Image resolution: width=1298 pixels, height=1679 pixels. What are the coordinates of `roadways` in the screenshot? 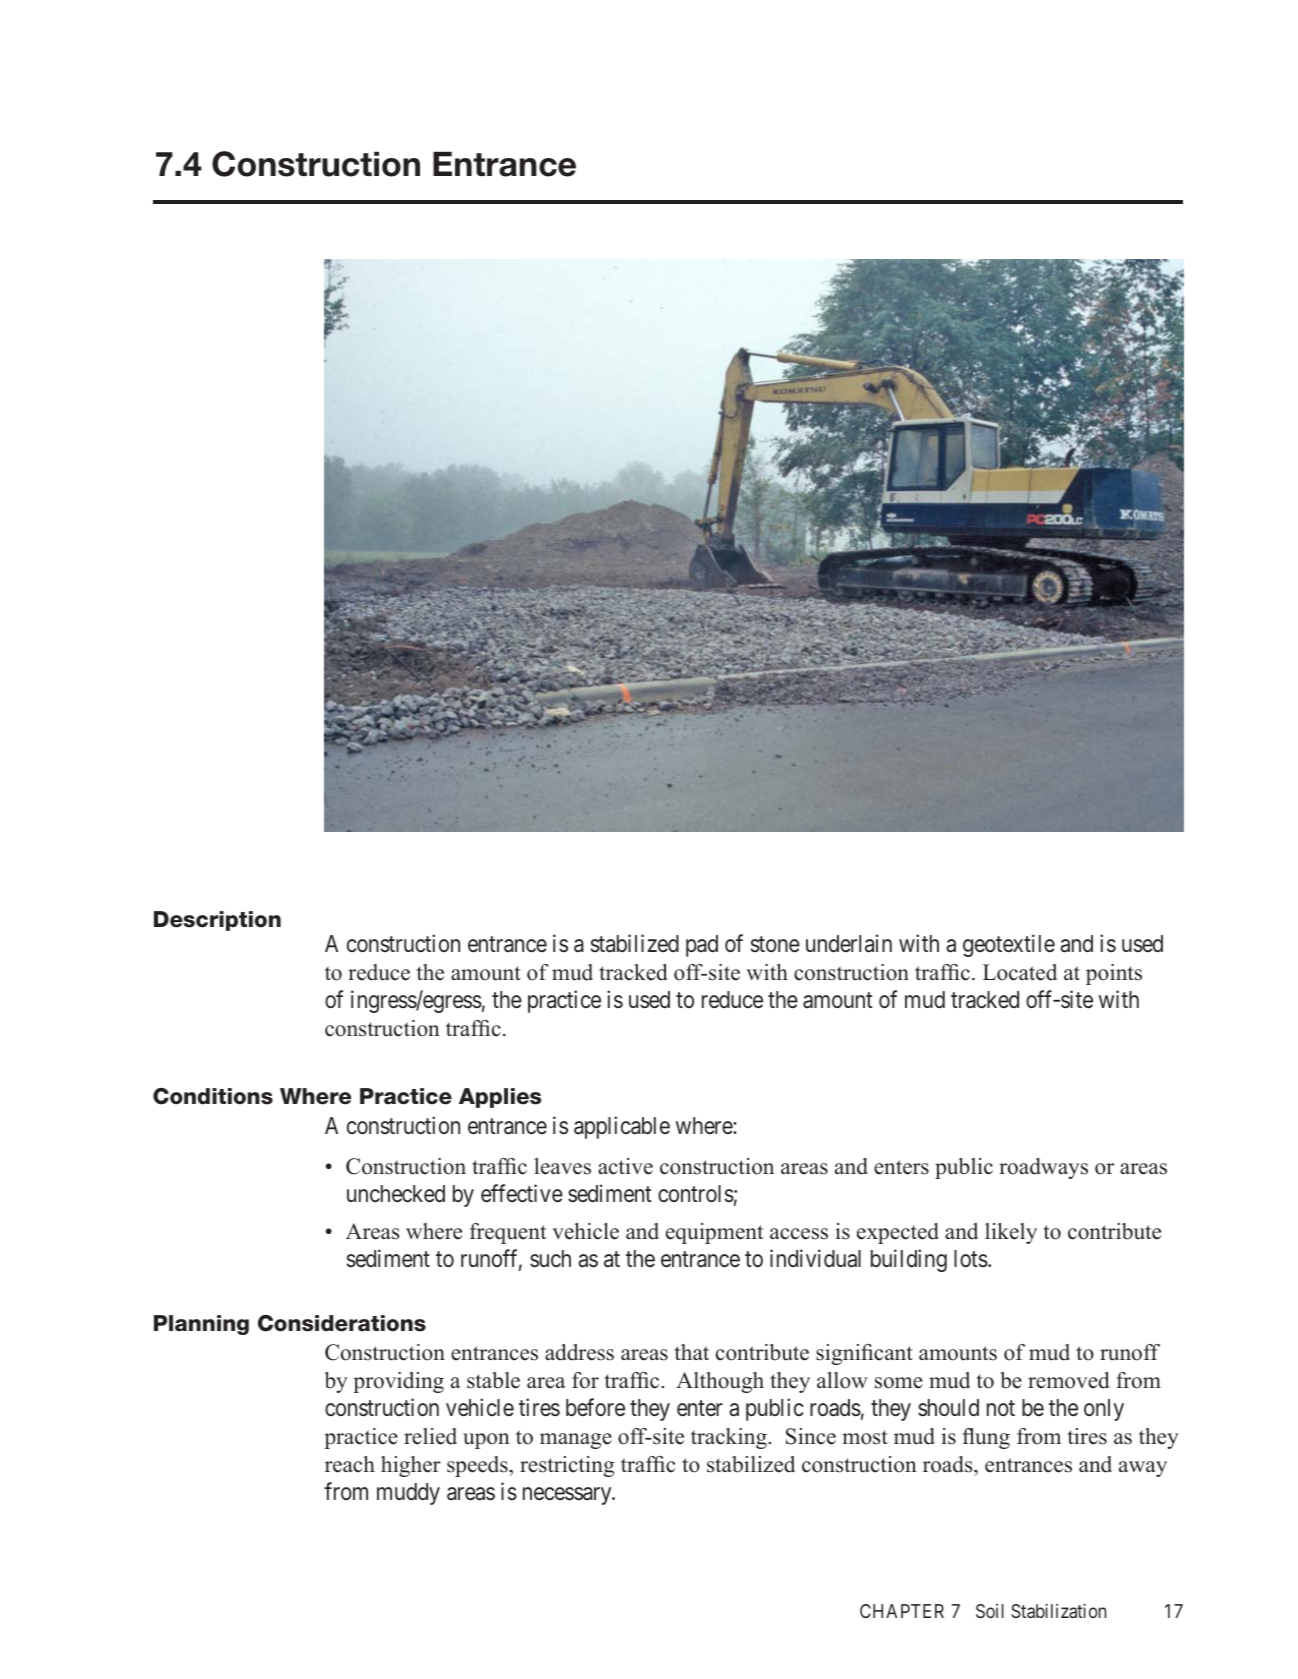 It's located at (1043, 1168).
